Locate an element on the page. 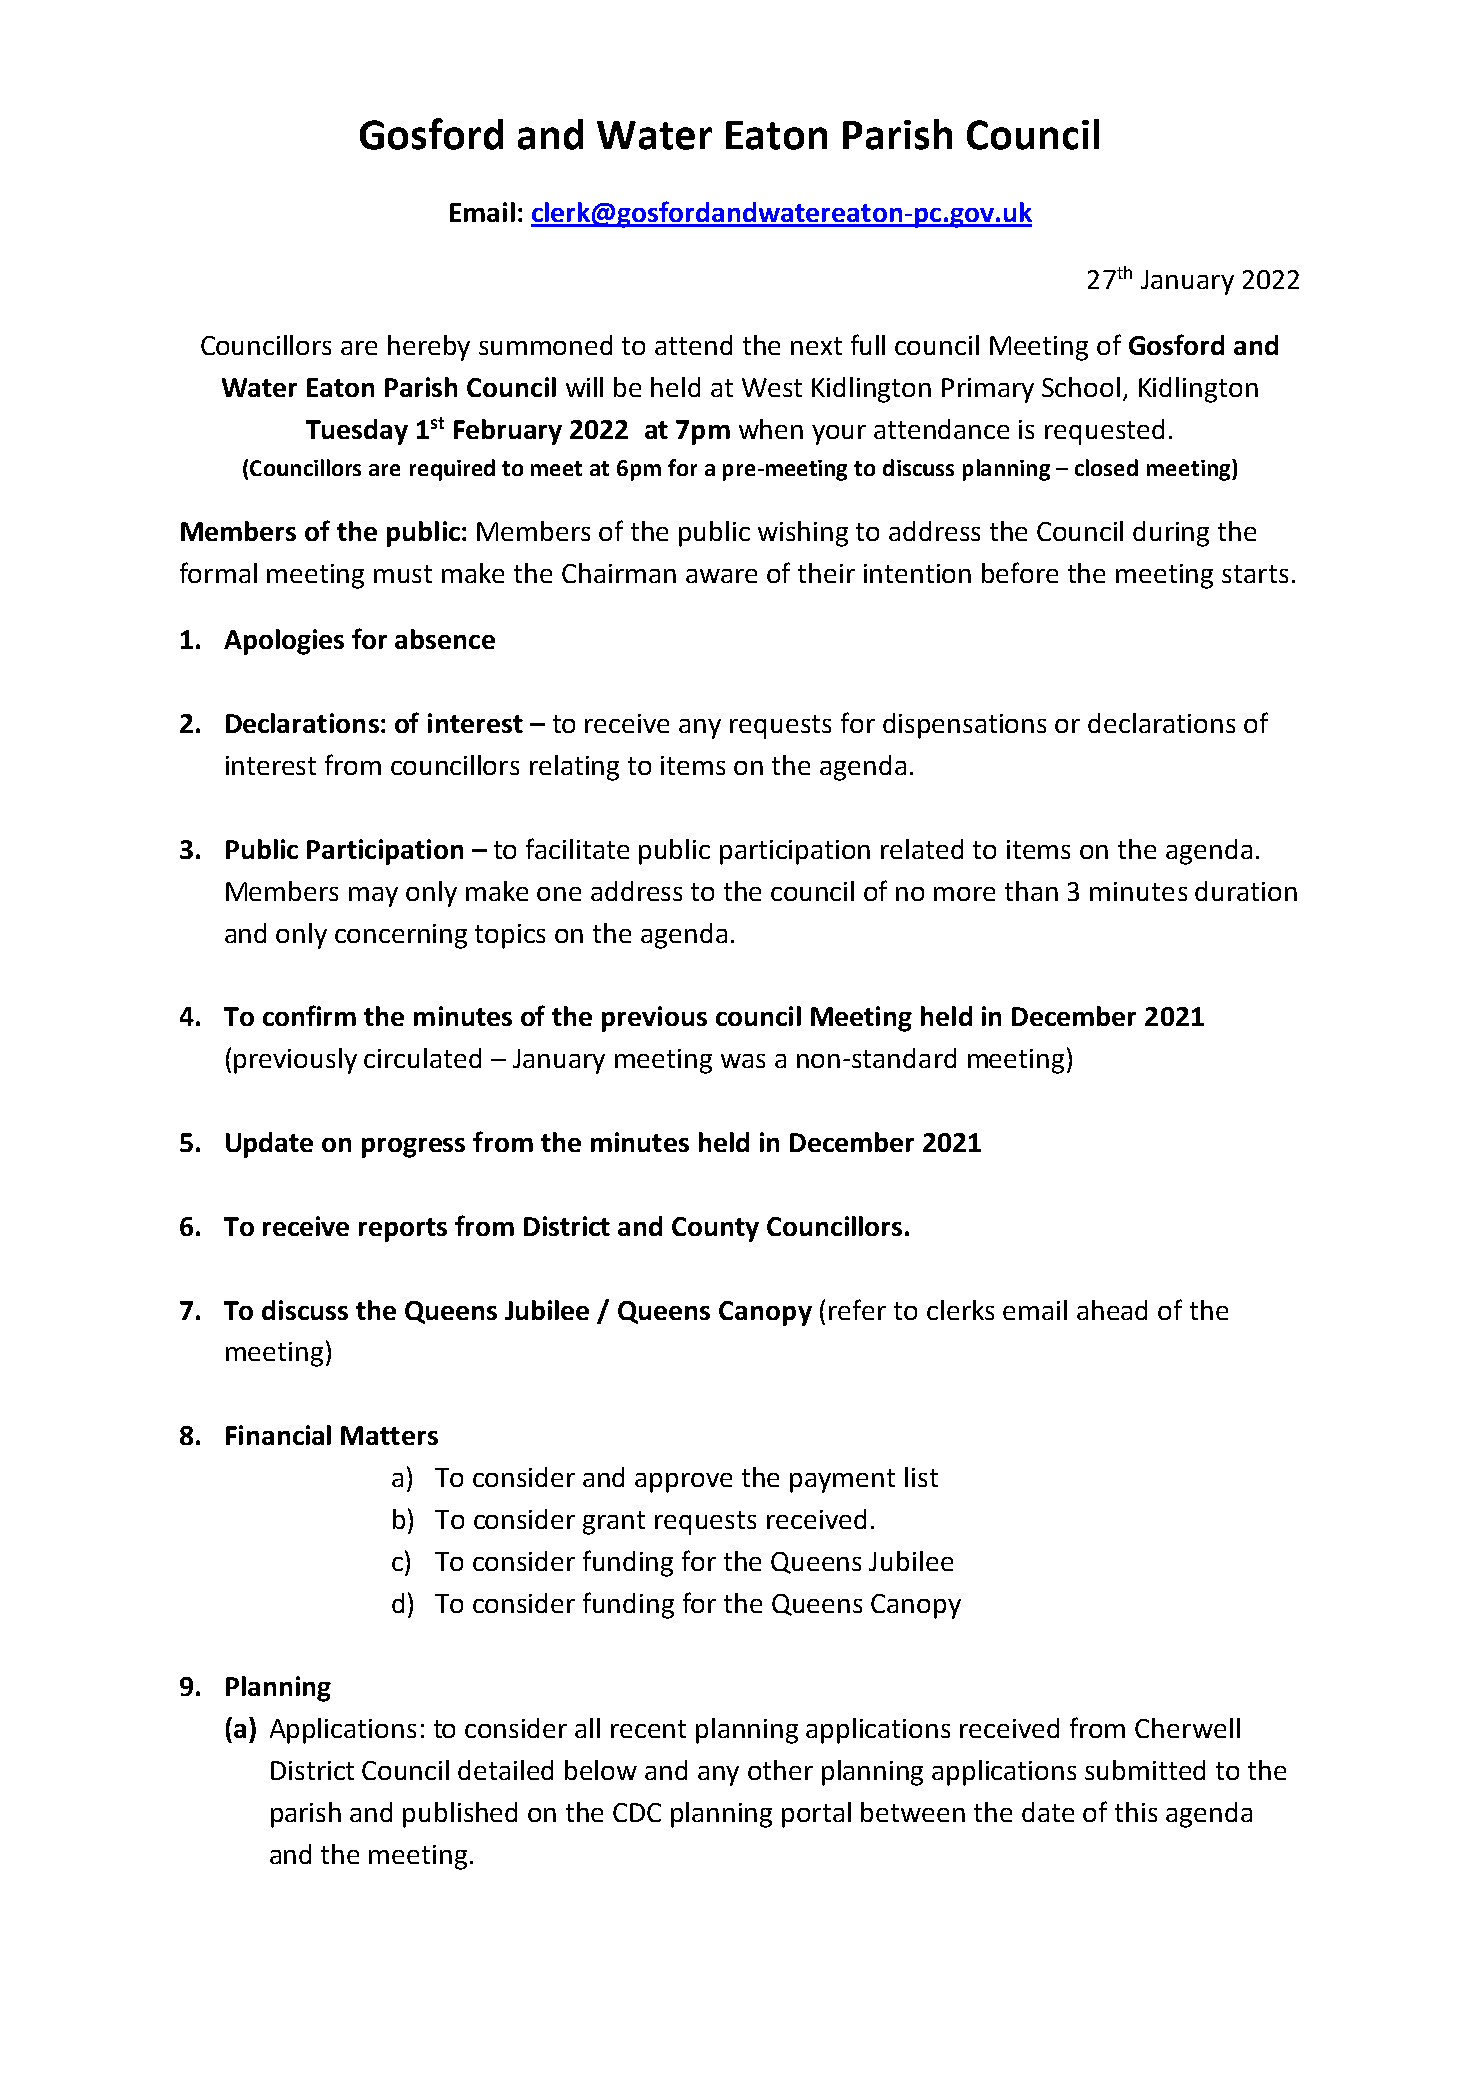  submitted is located at coordinates (1145, 1770).
